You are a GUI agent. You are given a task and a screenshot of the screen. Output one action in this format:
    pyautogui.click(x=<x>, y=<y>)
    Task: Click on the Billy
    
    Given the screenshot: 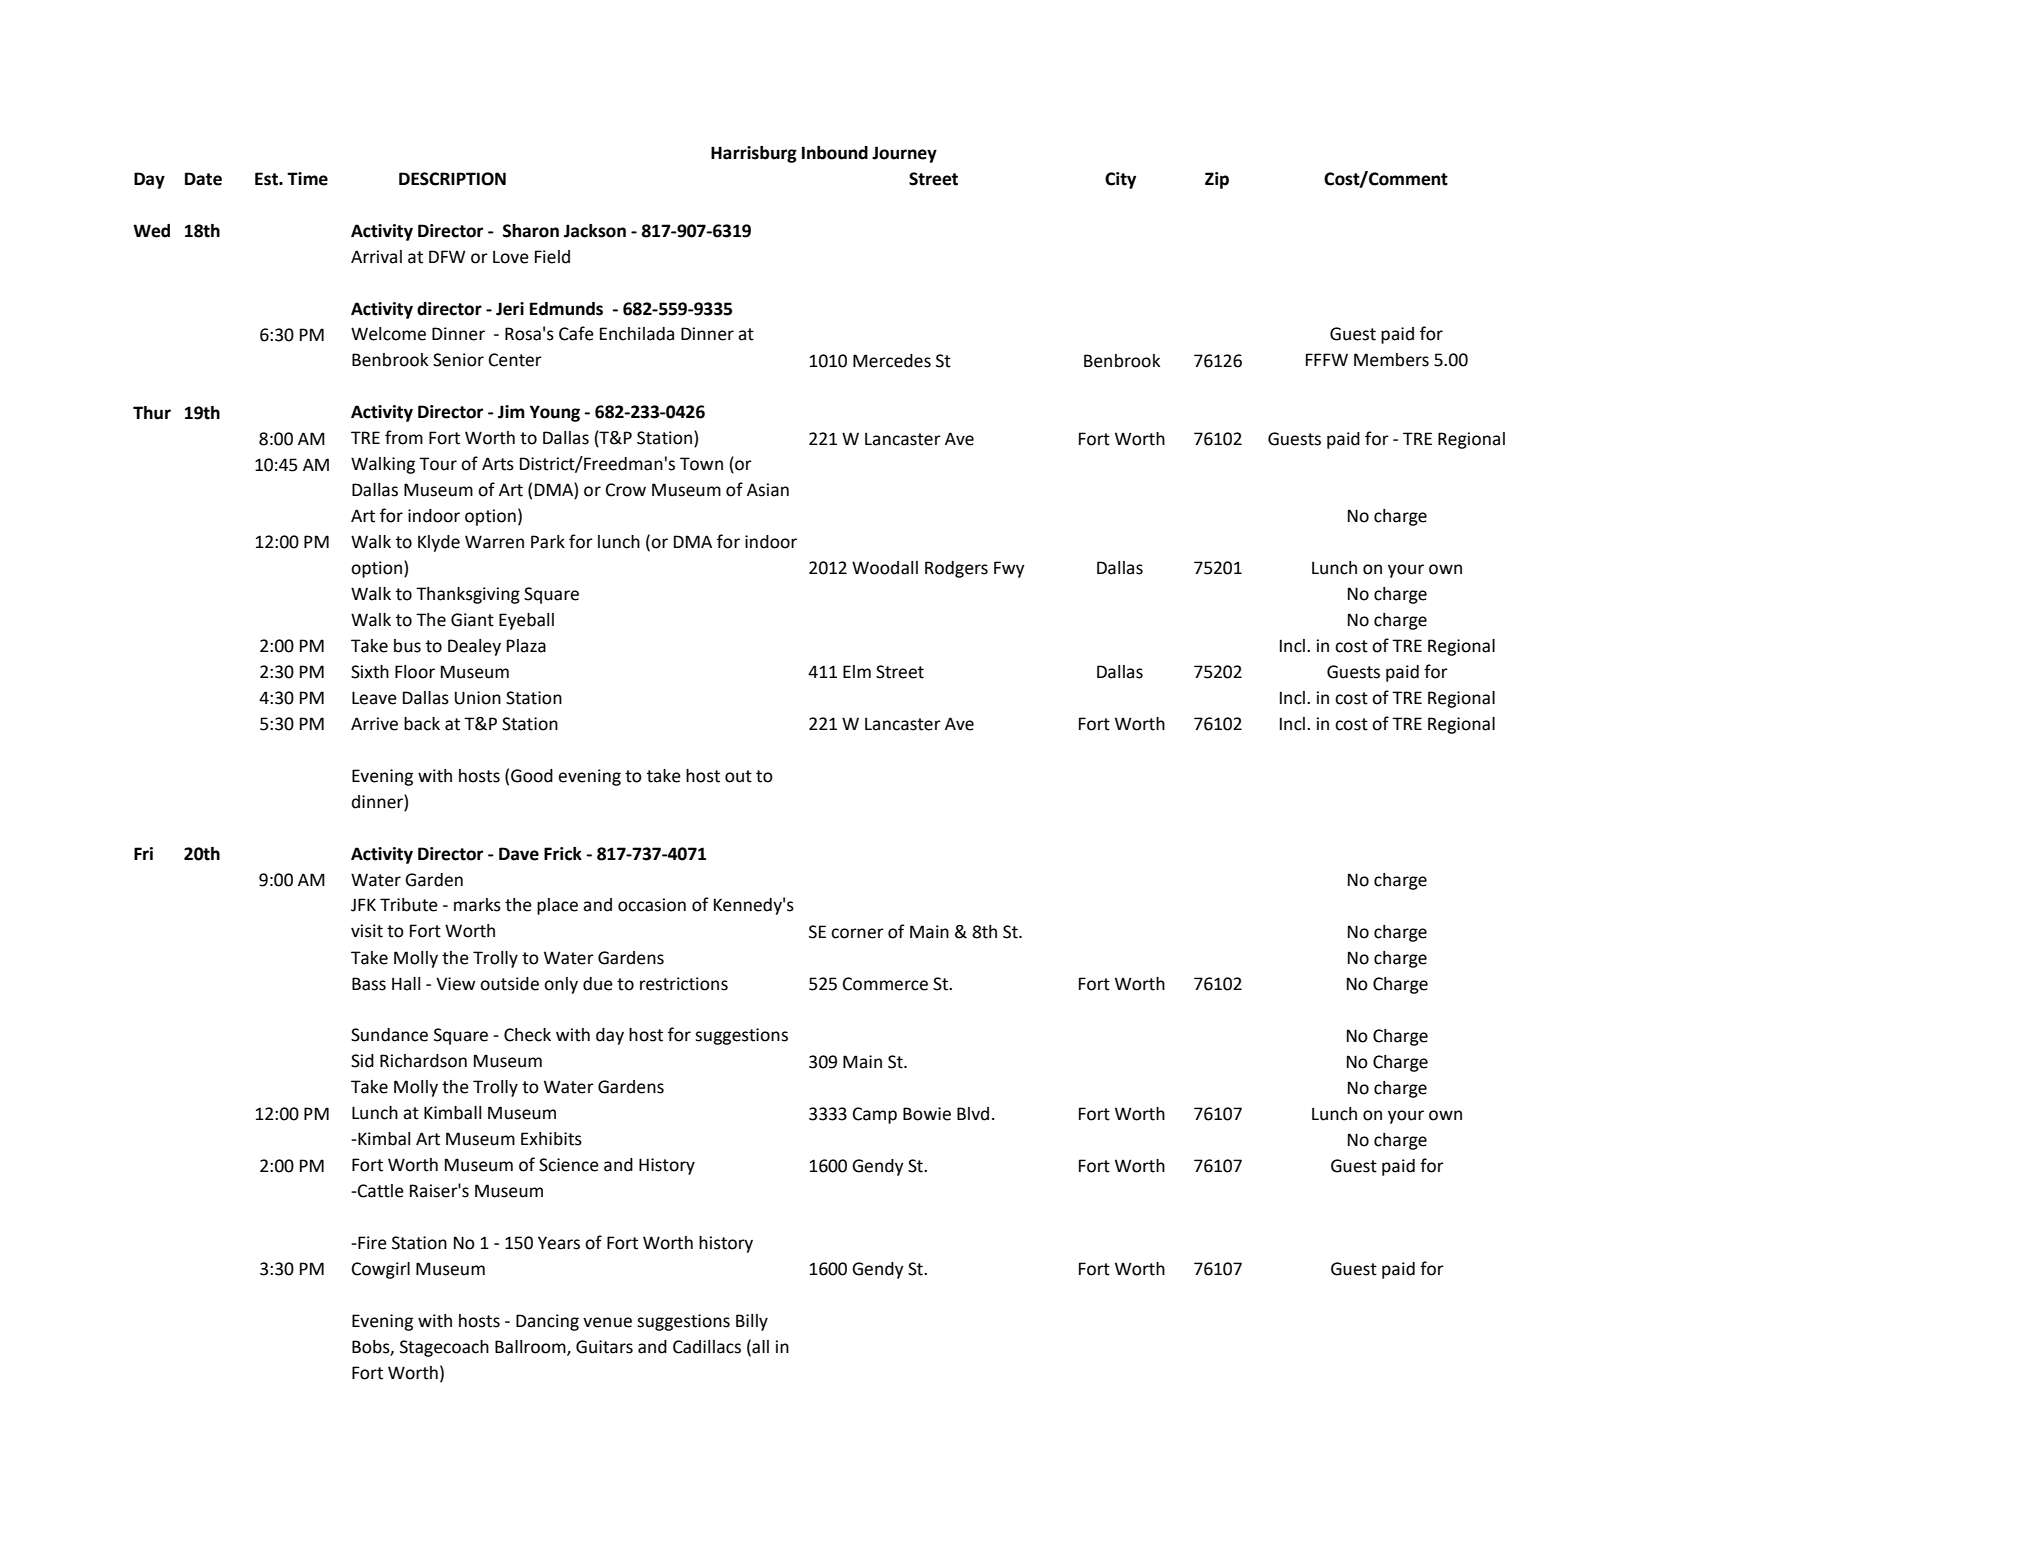 What is the action you would take?
    pyautogui.click(x=752, y=1322)
